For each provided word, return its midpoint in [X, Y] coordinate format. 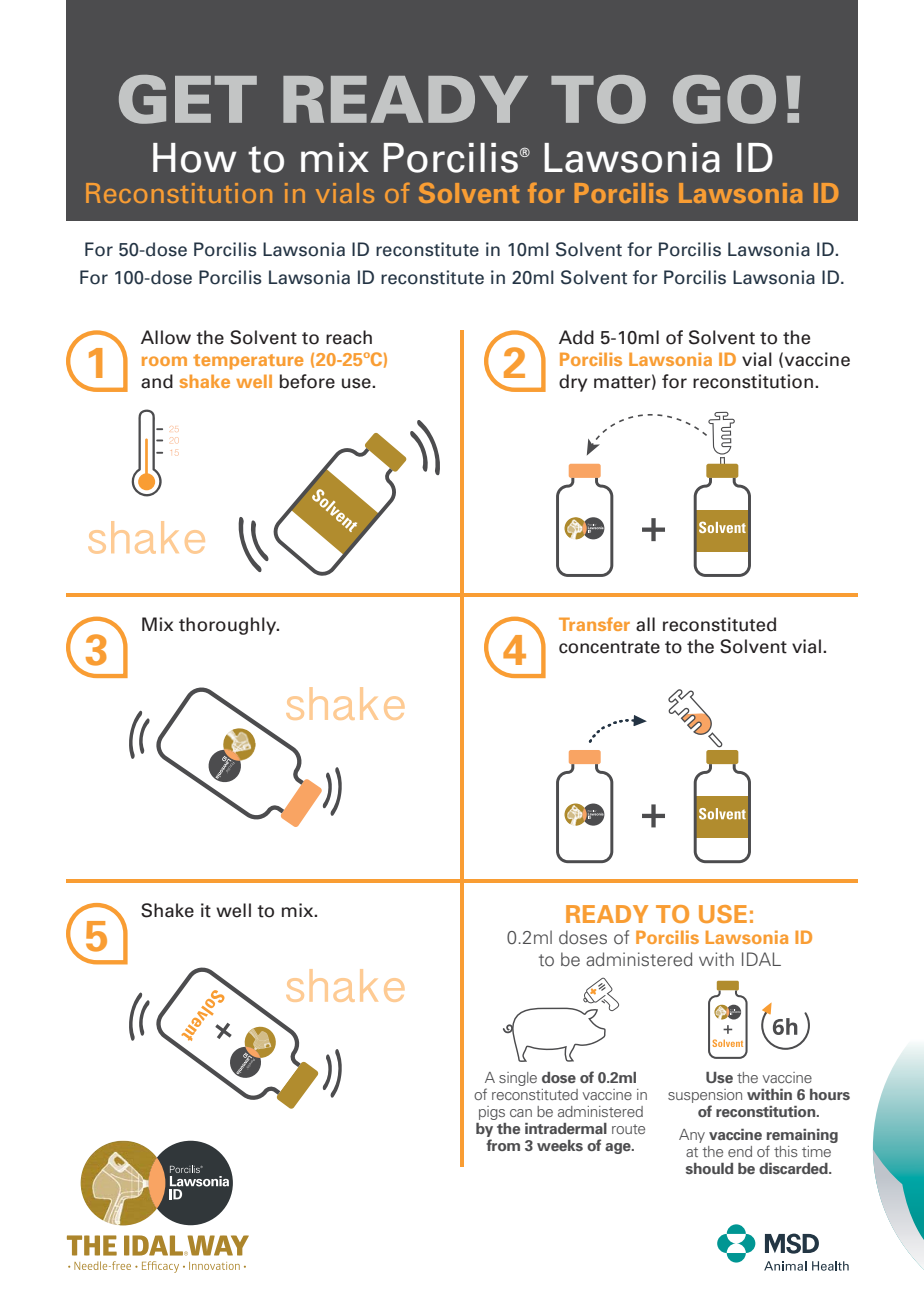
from [503, 1145]
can [521, 1113]
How [195, 158]
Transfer [594, 624]
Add [576, 337]
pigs [492, 1113]
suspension [705, 1096]
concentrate [609, 647]
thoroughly [229, 626]
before [307, 381]
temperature [248, 362]
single [518, 1079]
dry [573, 383]
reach [349, 337]
